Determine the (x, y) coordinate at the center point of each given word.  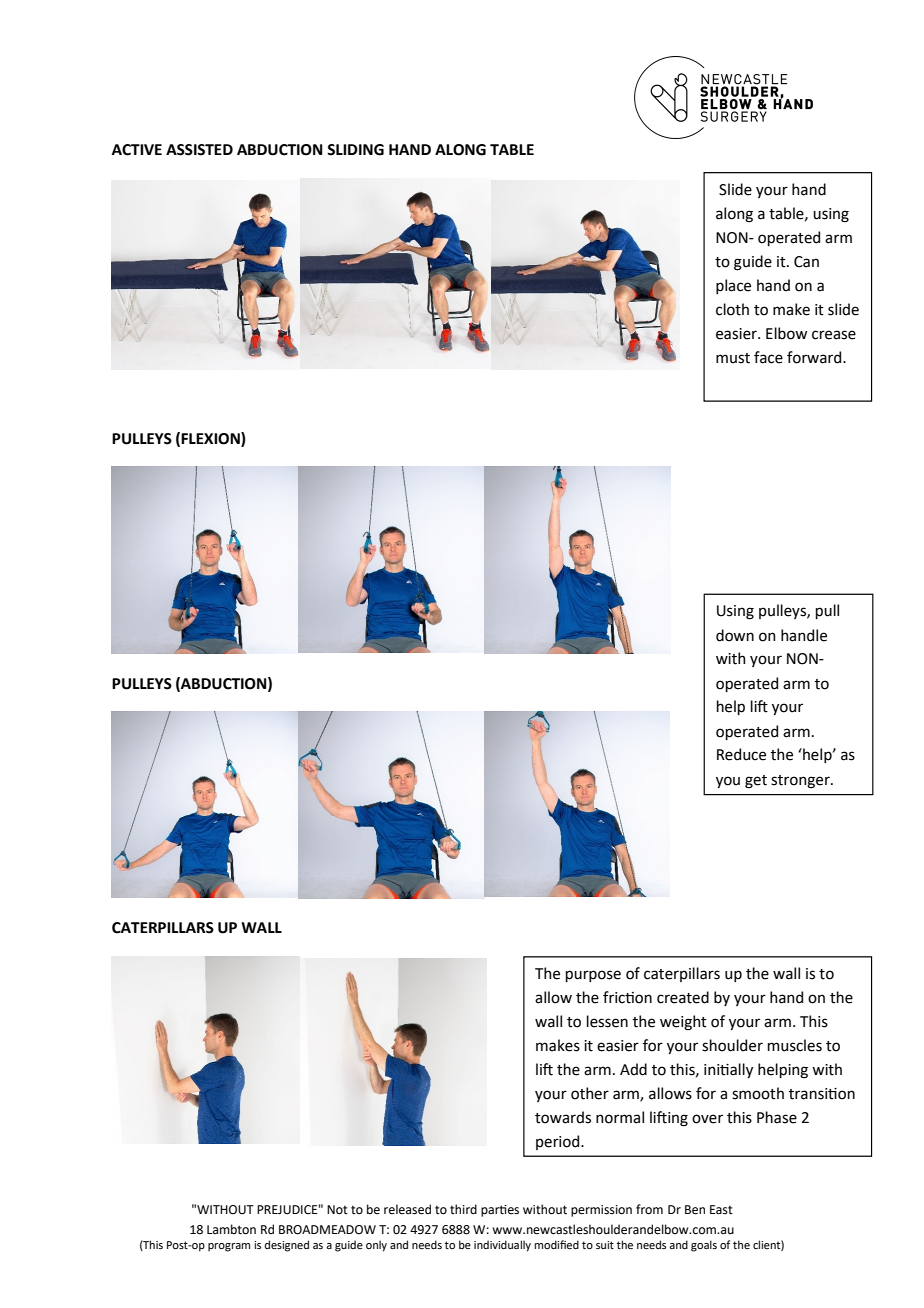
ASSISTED (199, 150)
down (735, 635)
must (733, 358)
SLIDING (355, 150)
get (756, 782)
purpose (593, 976)
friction (627, 997)
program (229, 1247)
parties (500, 1211)
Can (806, 262)
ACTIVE (137, 150)
